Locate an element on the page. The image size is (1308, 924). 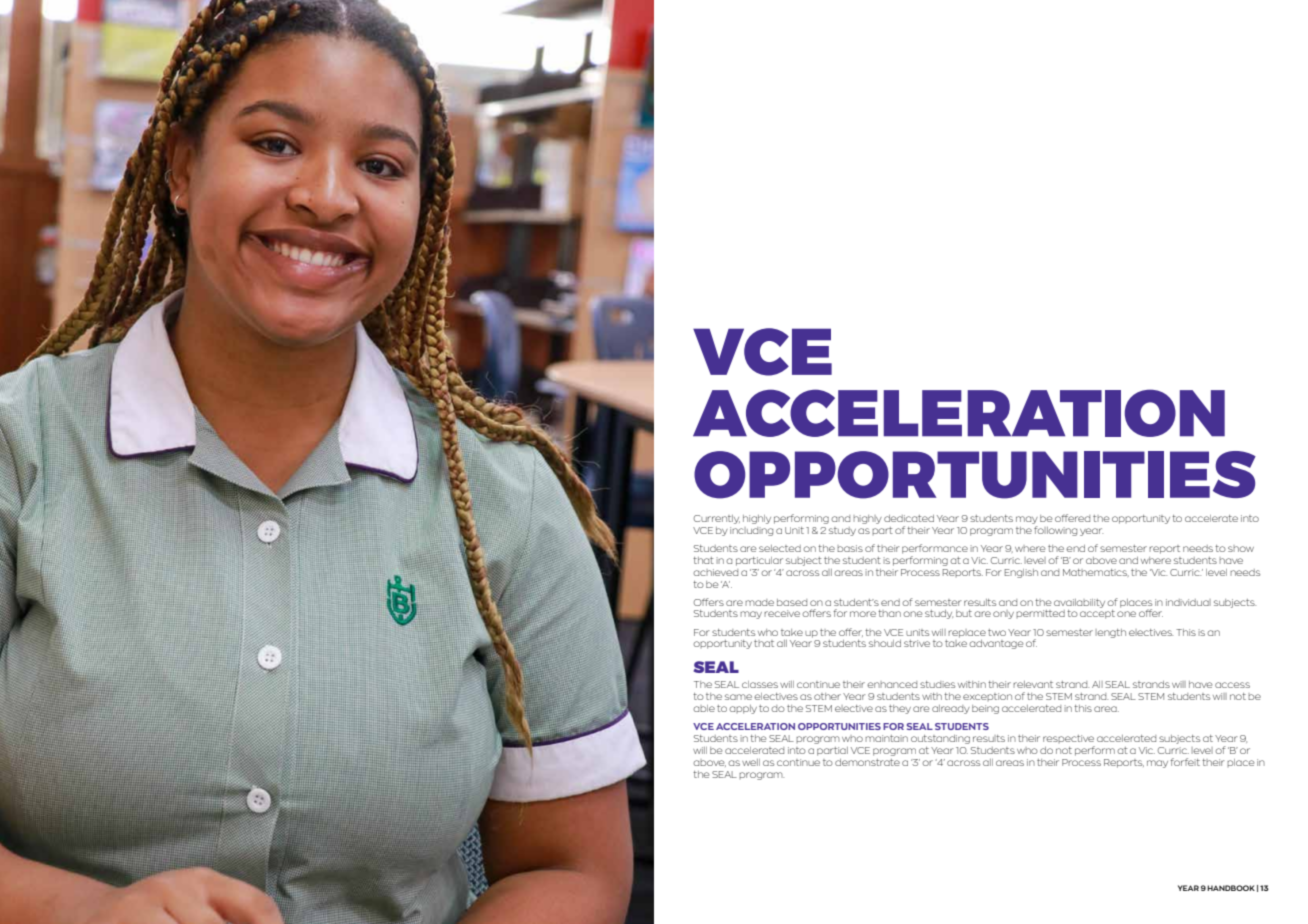
show is located at coordinates (1241, 548).
